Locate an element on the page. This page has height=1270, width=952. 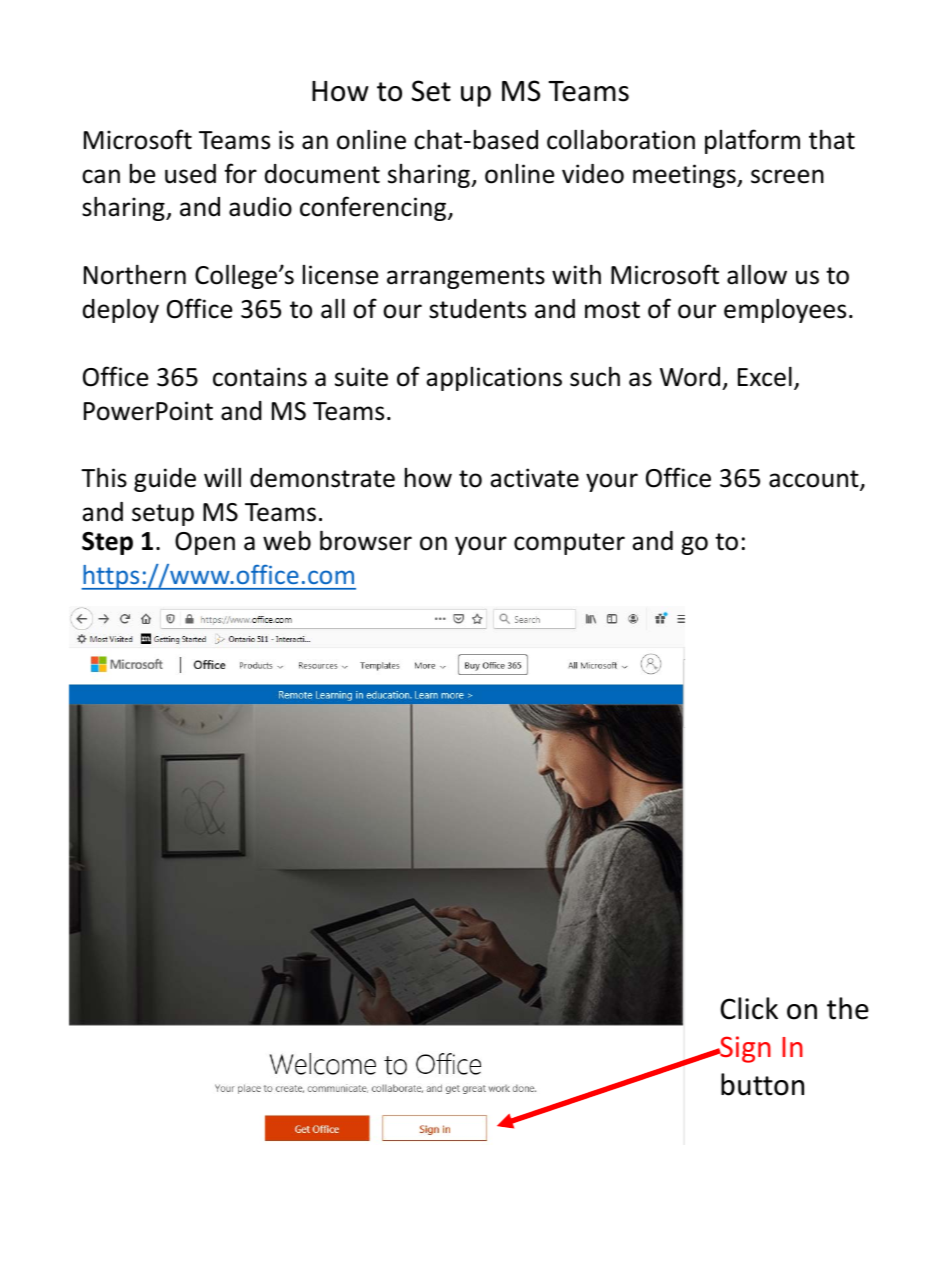
conferencing is located at coordinates (374, 208).
